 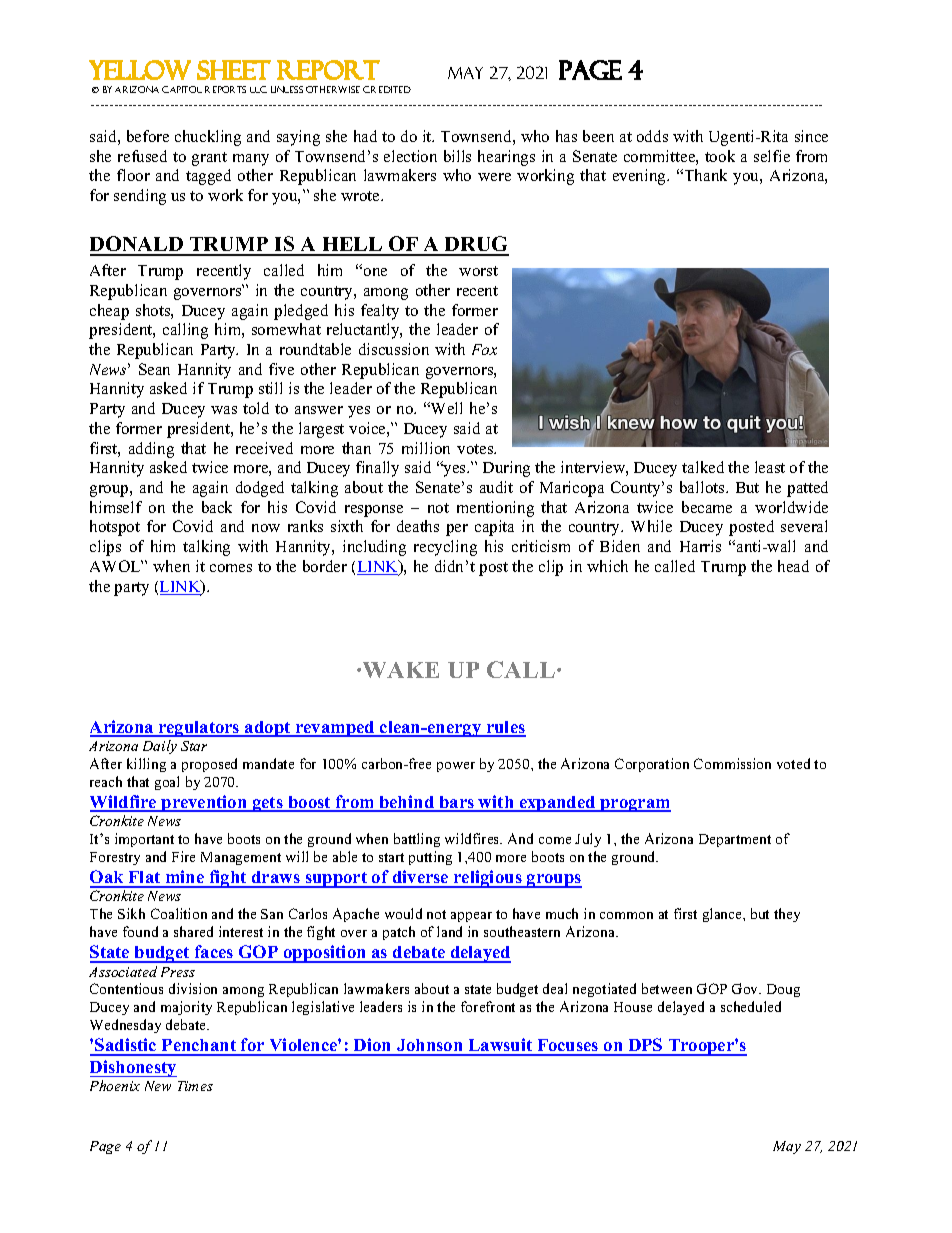 I want to click on CAPITOL, so click(x=182, y=89).
